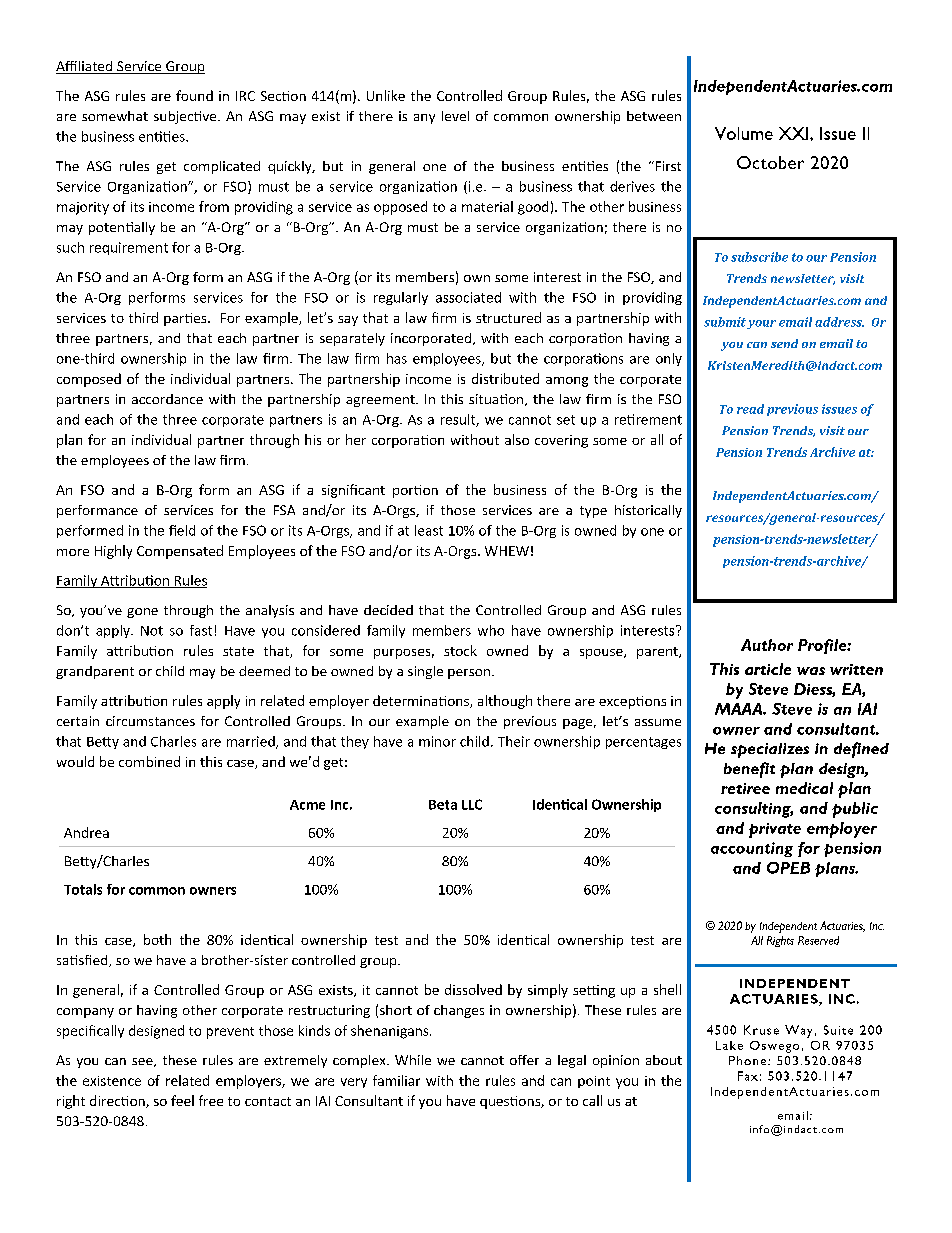 This page has width=952, height=1233. I want to click on October, so click(770, 162).
